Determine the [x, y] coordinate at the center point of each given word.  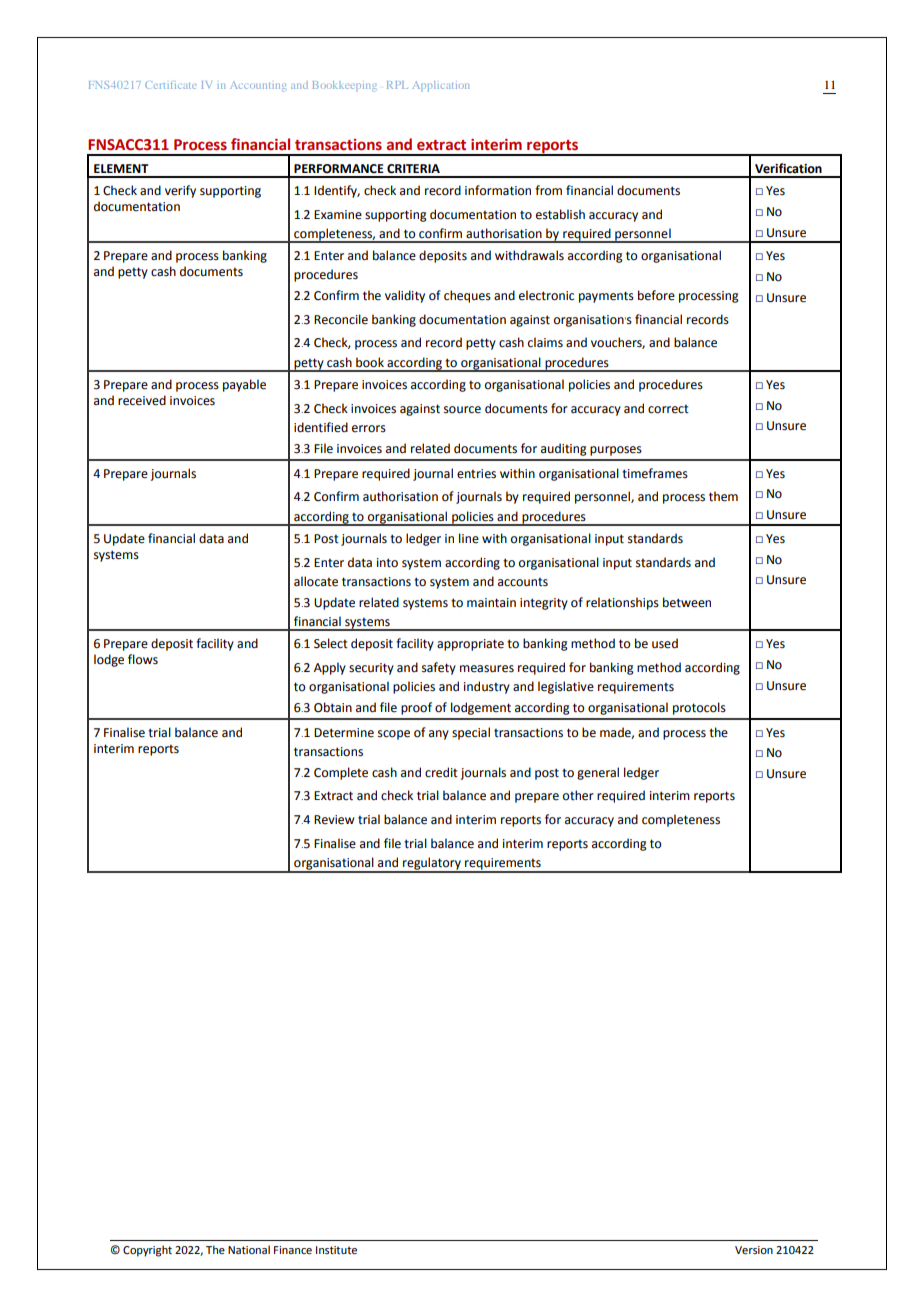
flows [143, 659]
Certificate [170, 85]
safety [439, 668]
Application [441, 86]
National [249, 1249]
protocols [699, 708]
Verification [788, 168]
